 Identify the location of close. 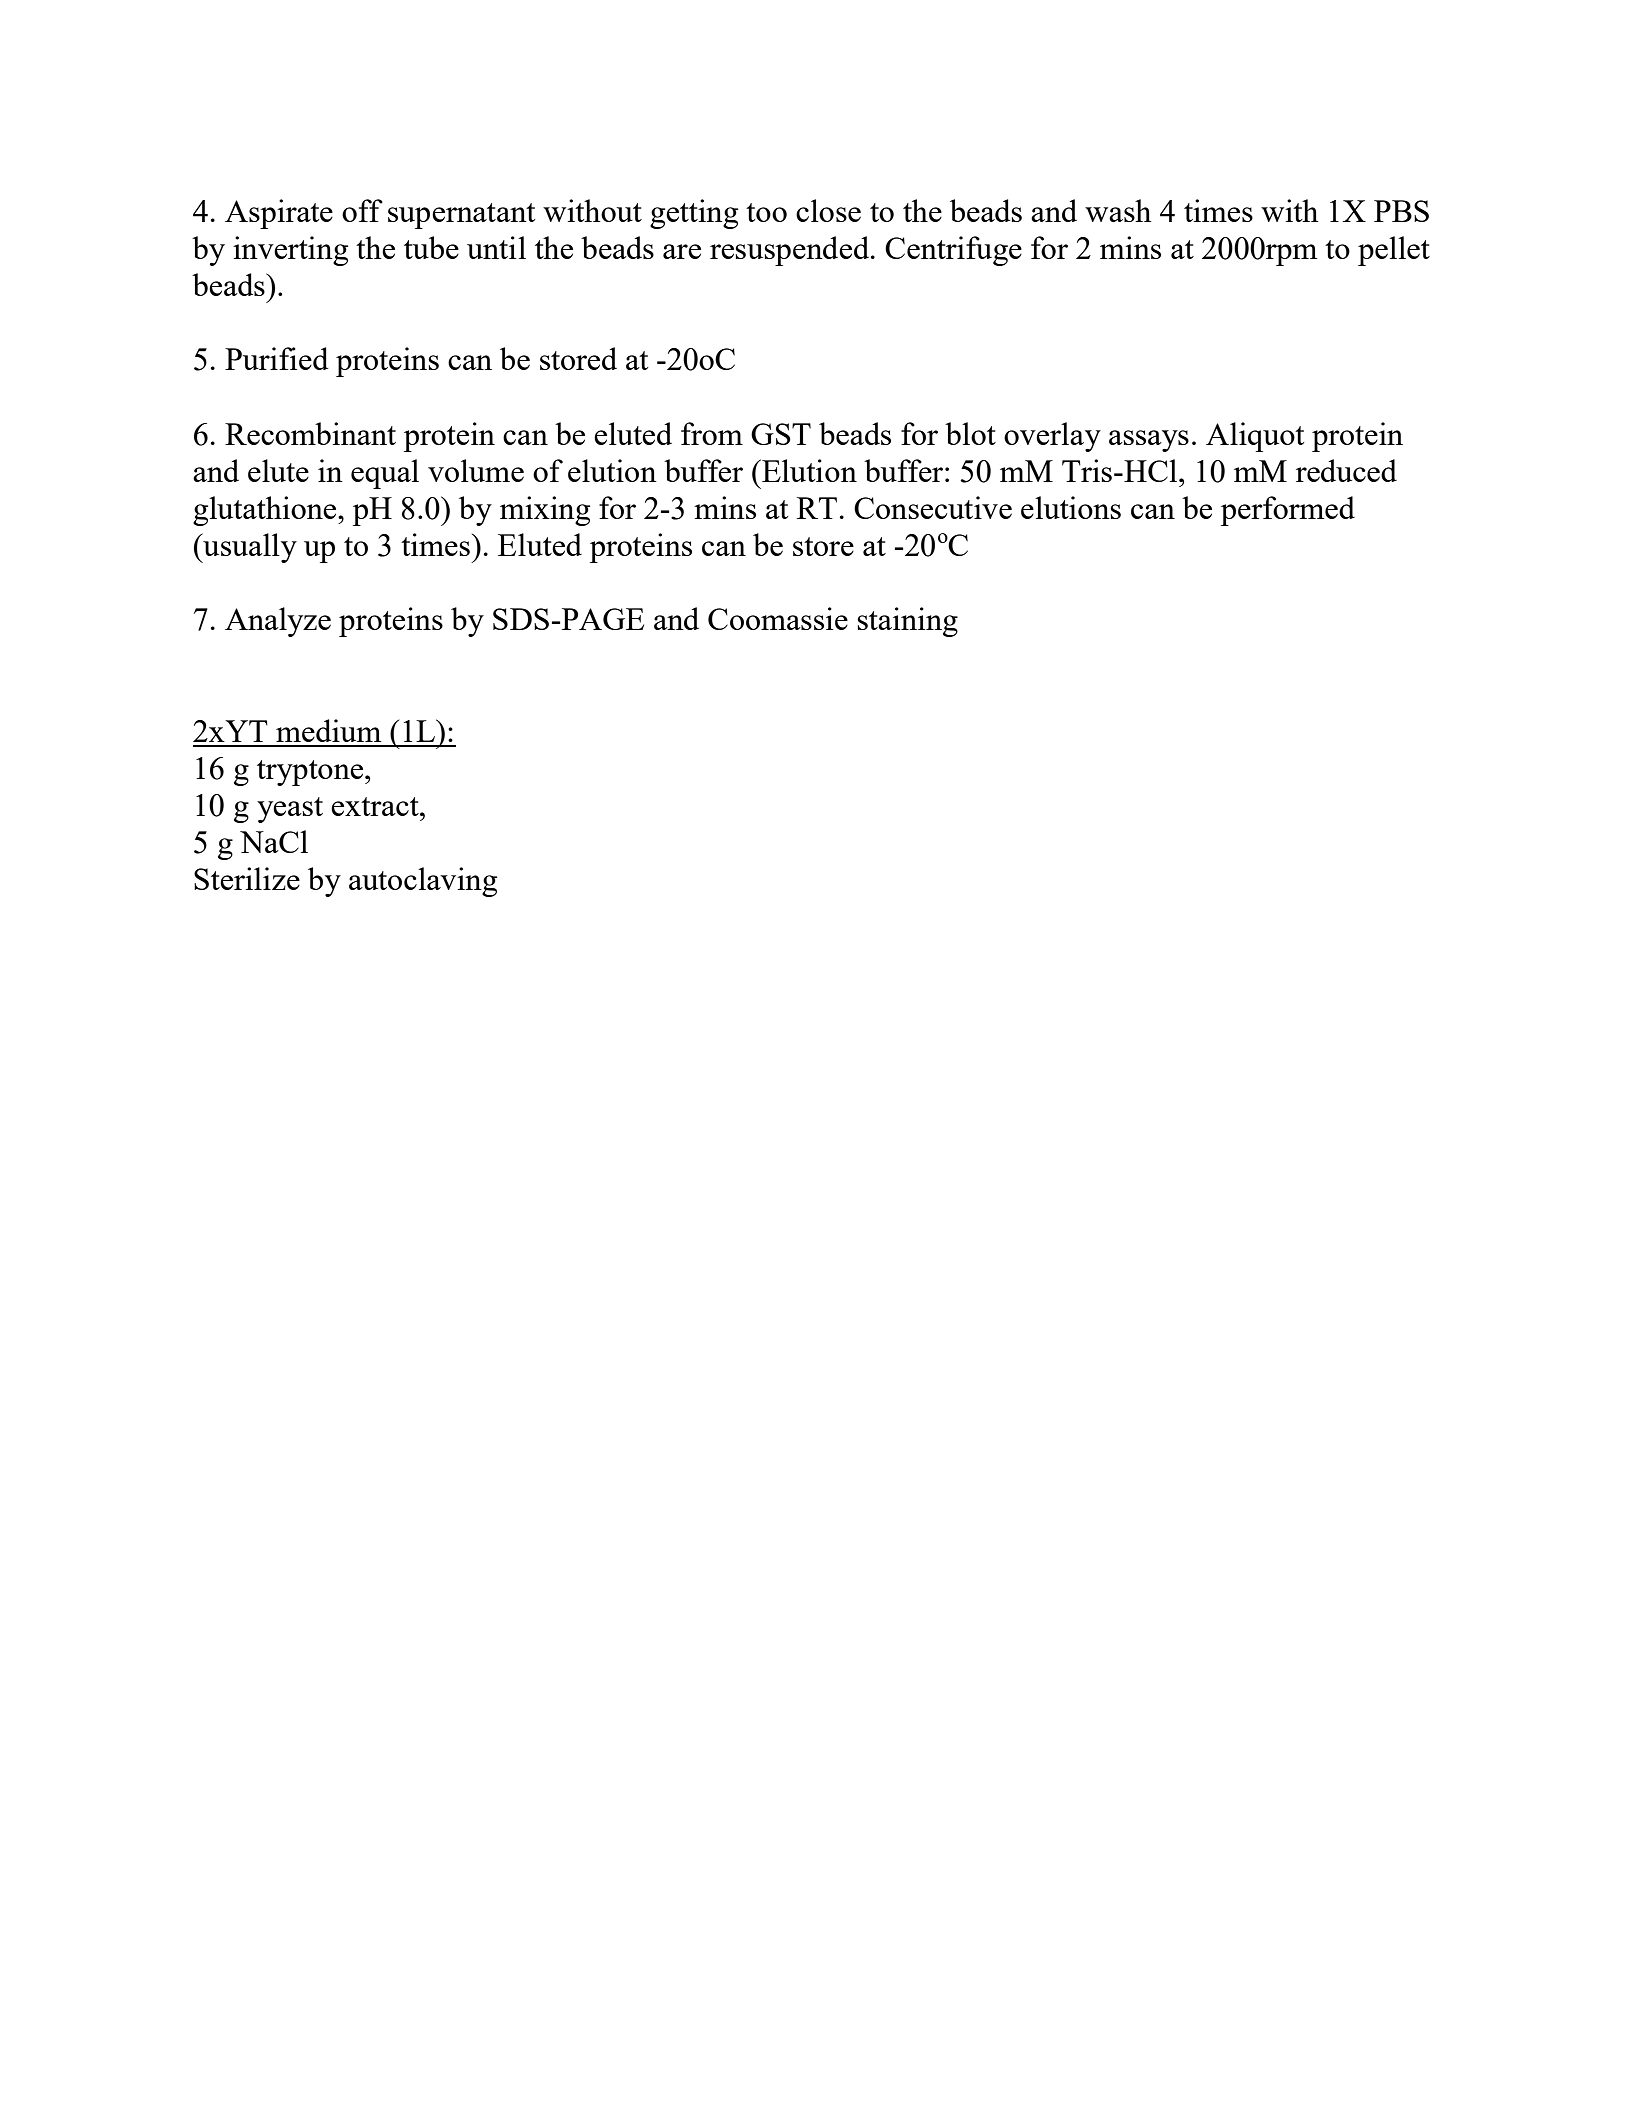
(828, 210).
